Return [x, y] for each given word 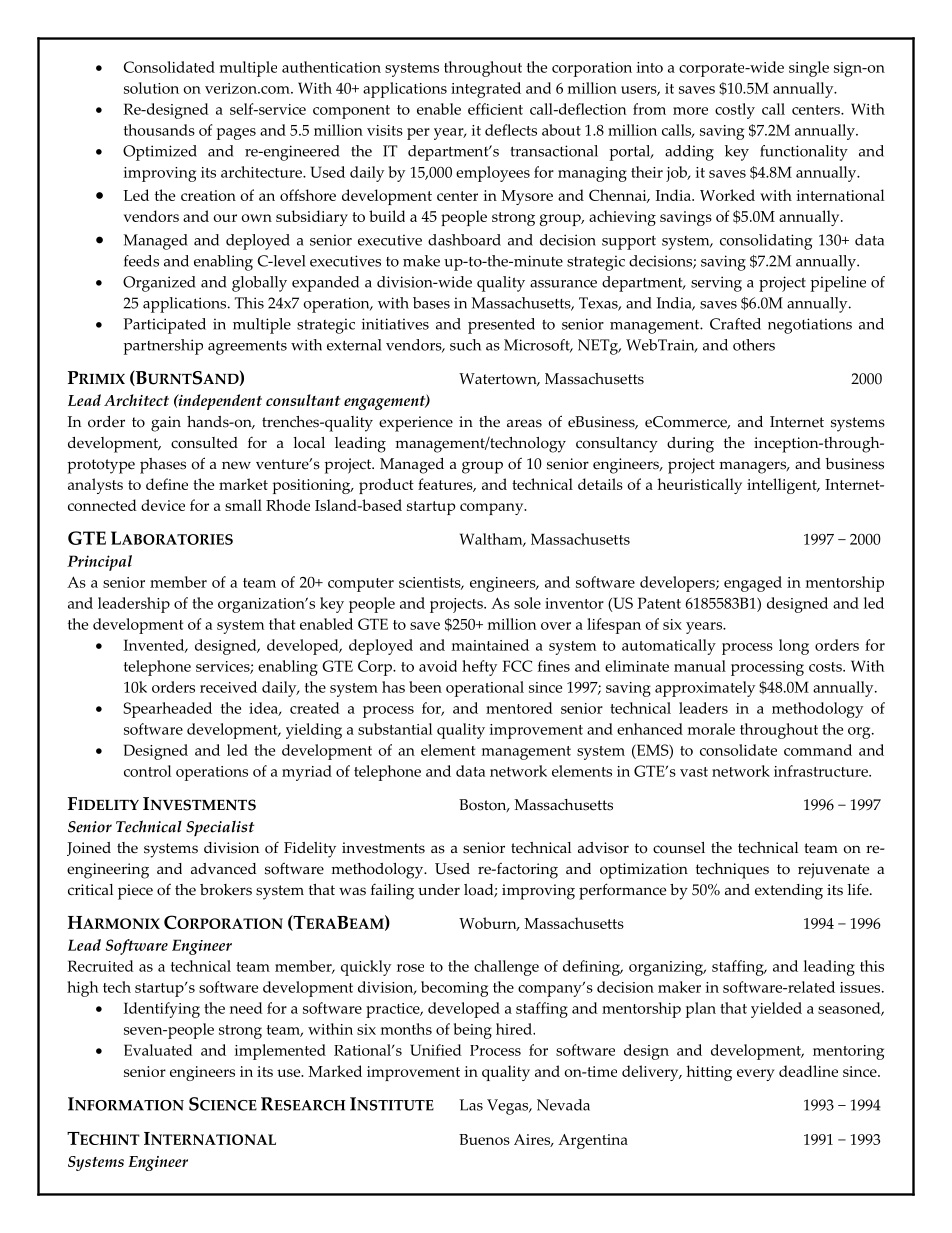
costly [735, 111]
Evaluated [158, 1050]
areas [524, 423]
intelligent [783, 486]
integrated [486, 90]
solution [151, 88]
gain [166, 424]
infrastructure [822, 771]
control [147, 771]
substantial [395, 729]
